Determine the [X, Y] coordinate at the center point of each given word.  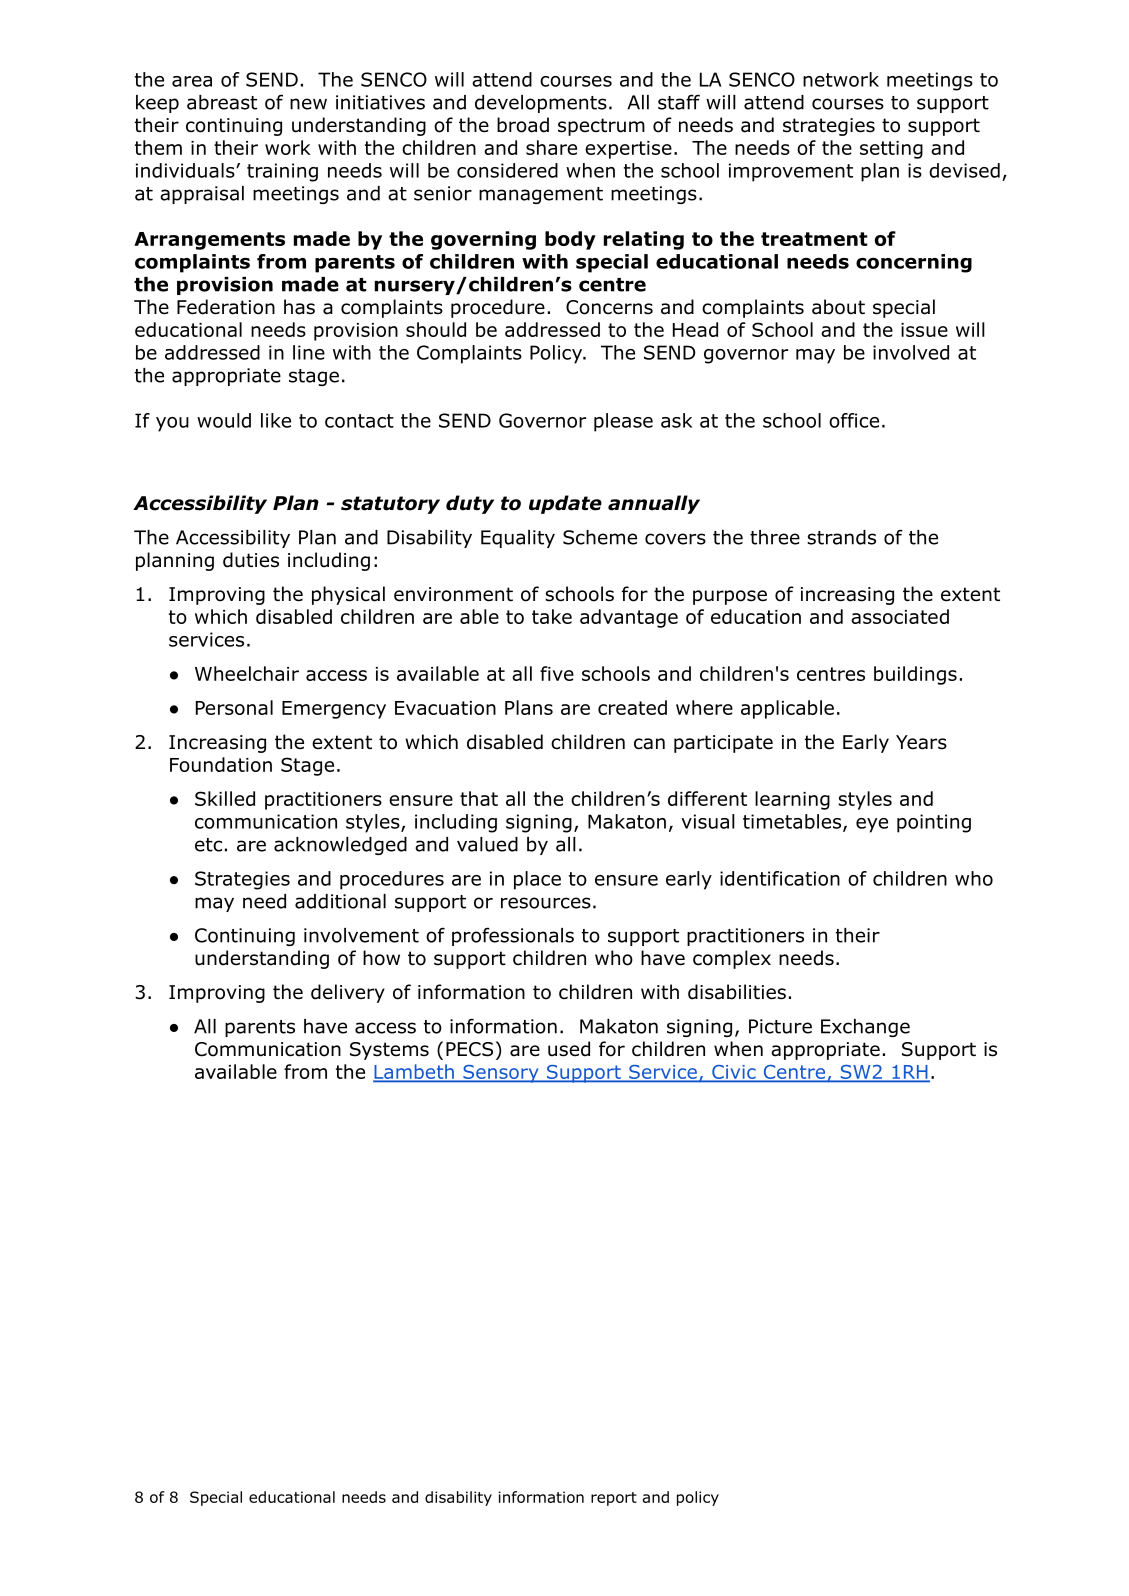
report [614, 1499]
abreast [222, 102]
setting [891, 150]
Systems [389, 1051]
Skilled [225, 798]
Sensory [501, 1074]
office [854, 420]
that [479, 798]
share [551, 147]
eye [872, 825]
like [276, 420]
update [565, 504]
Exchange [865, 1028]
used [569, 1049]
